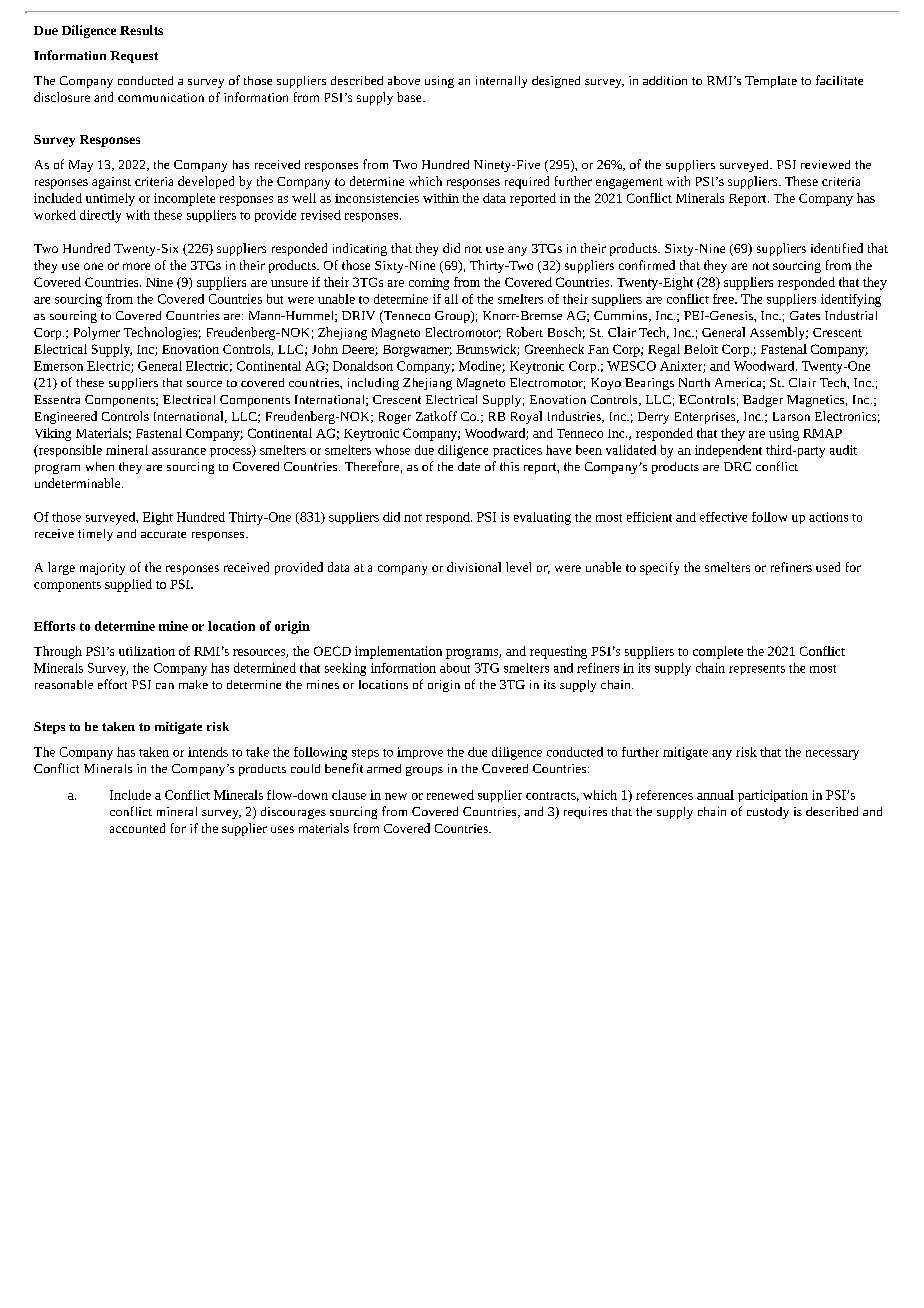 This screenshot has height=1308, width=924. What do you see at coordinates (398, 652) in the screenshot?
I see `implementation` at bounding box center [398, 652].
